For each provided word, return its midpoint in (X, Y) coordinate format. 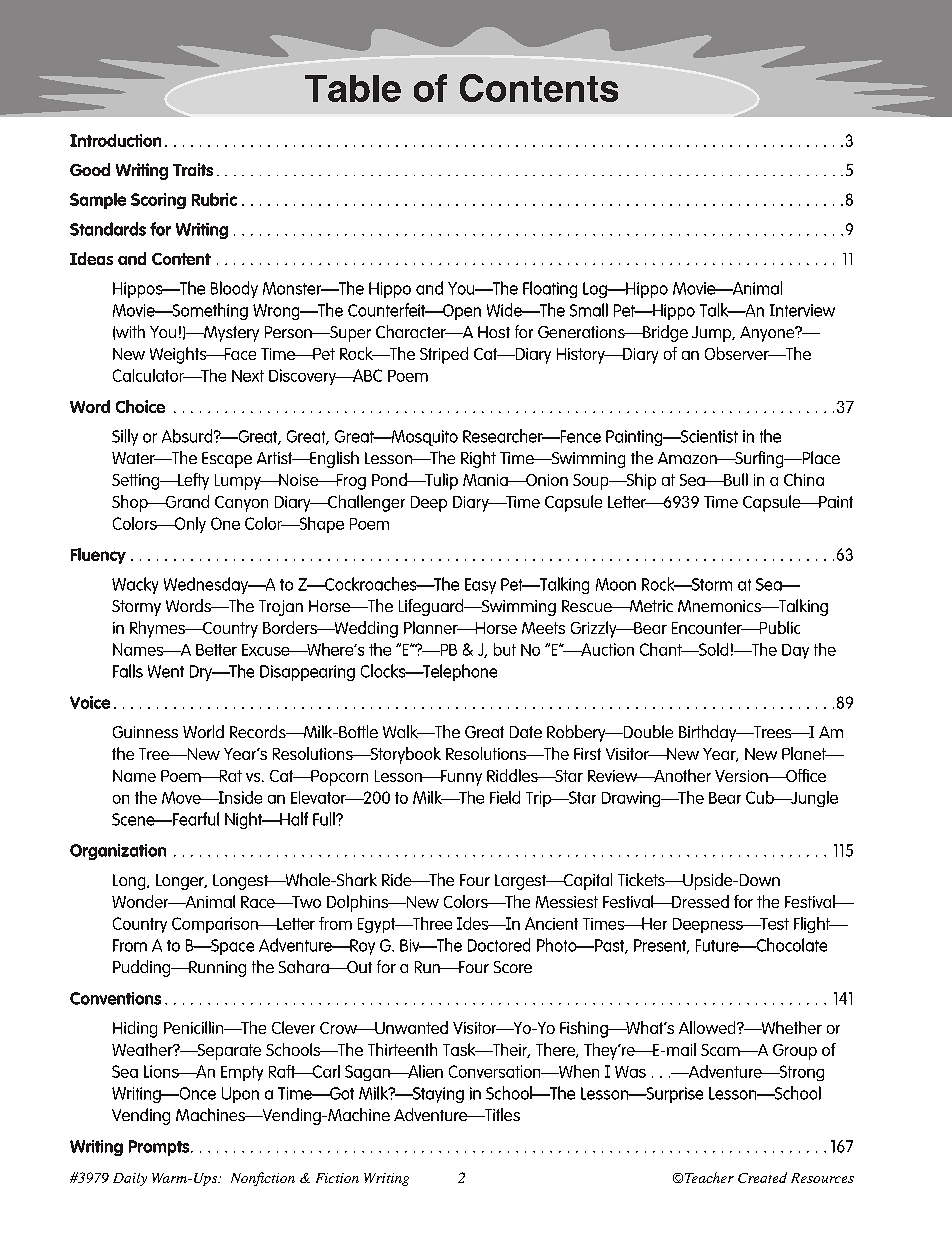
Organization (118, 852)
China (804, 479)
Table (353, 88)
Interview (802, 310)
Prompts (160, 1148)
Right (478, 459)
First (587, 754)
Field (505, 797)
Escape (227, 460)
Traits (193, 169)
